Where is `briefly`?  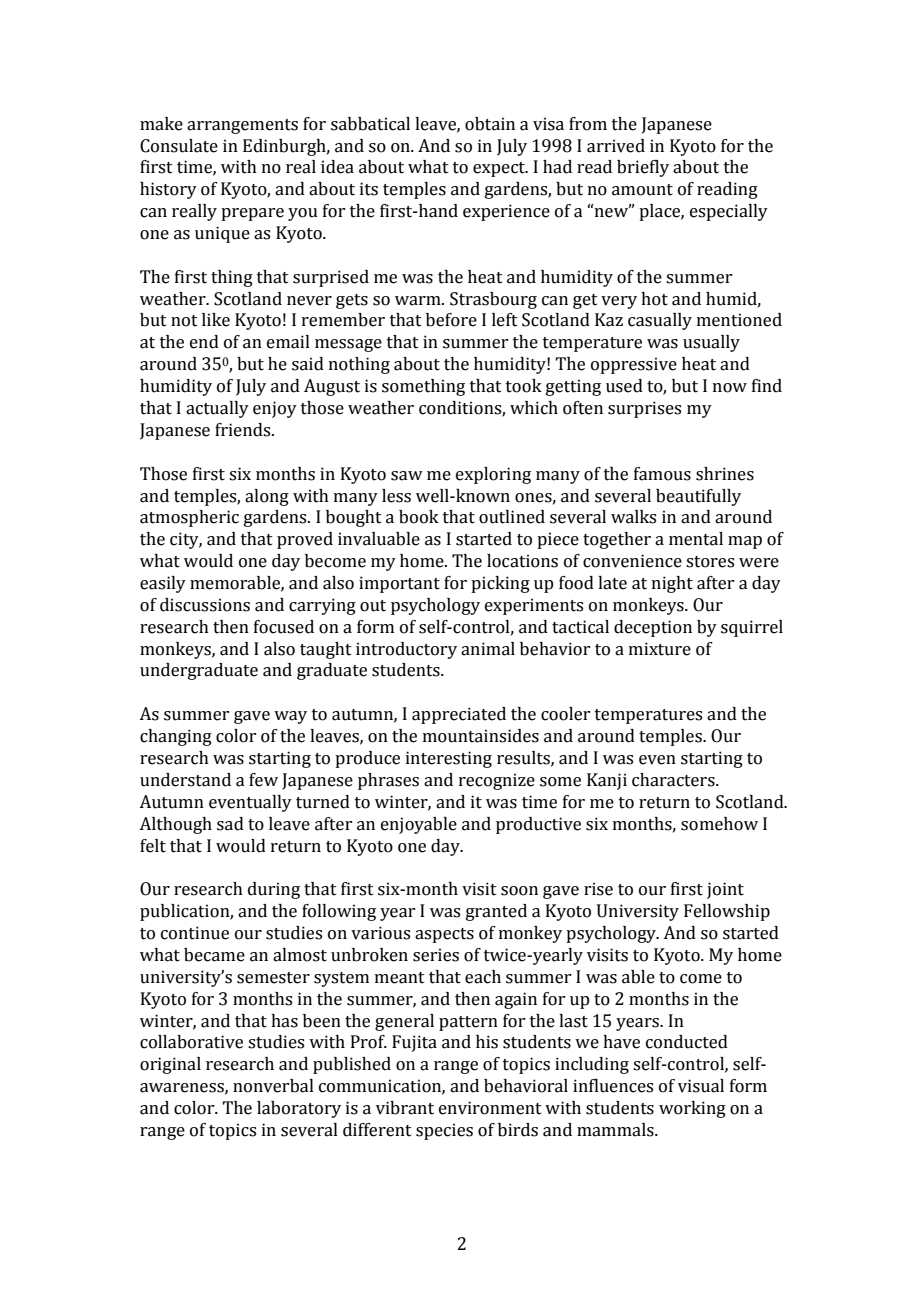 briefly is located at coordinates (643, 168).
